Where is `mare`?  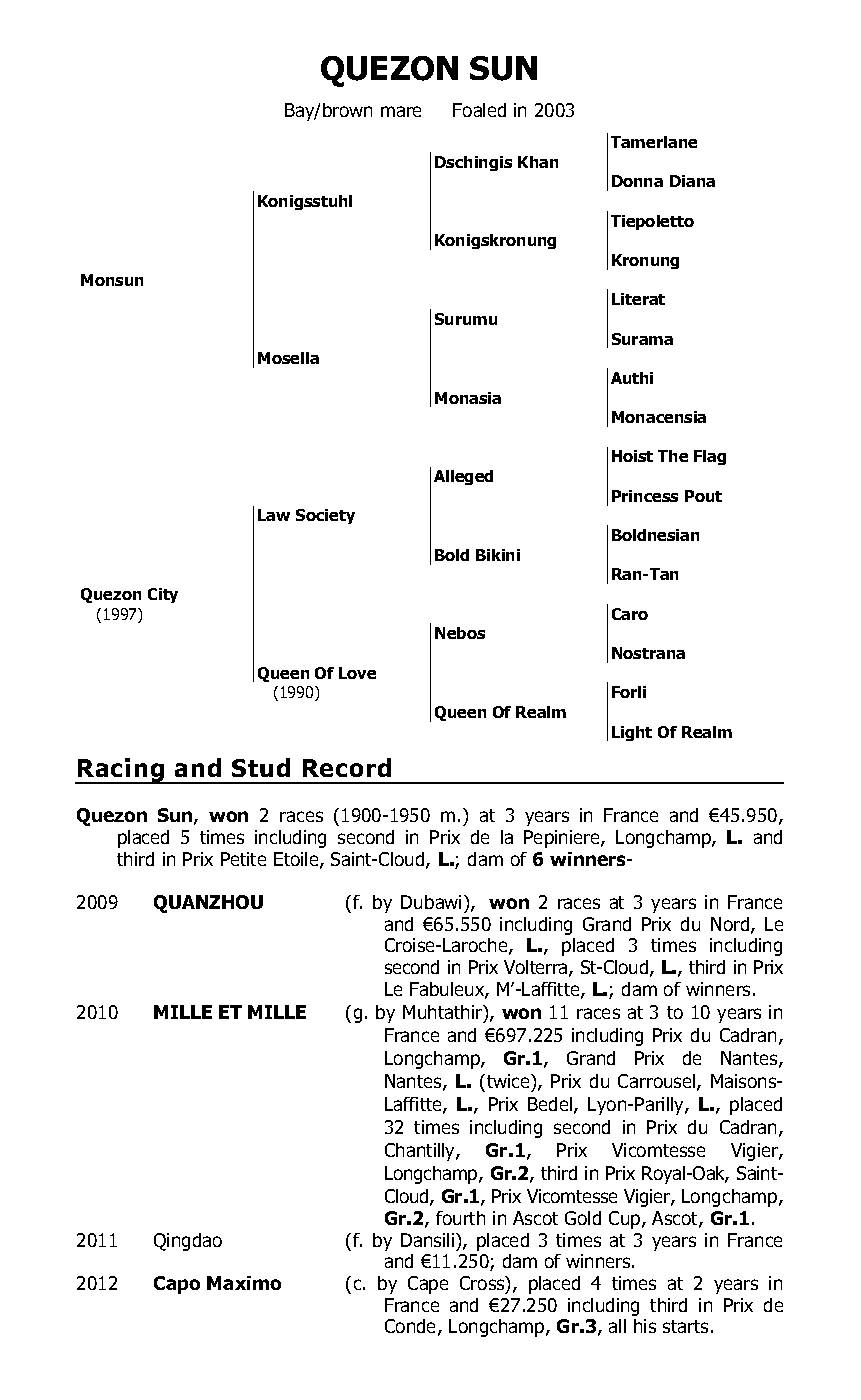 mare is located at coordinates (401, 111).
